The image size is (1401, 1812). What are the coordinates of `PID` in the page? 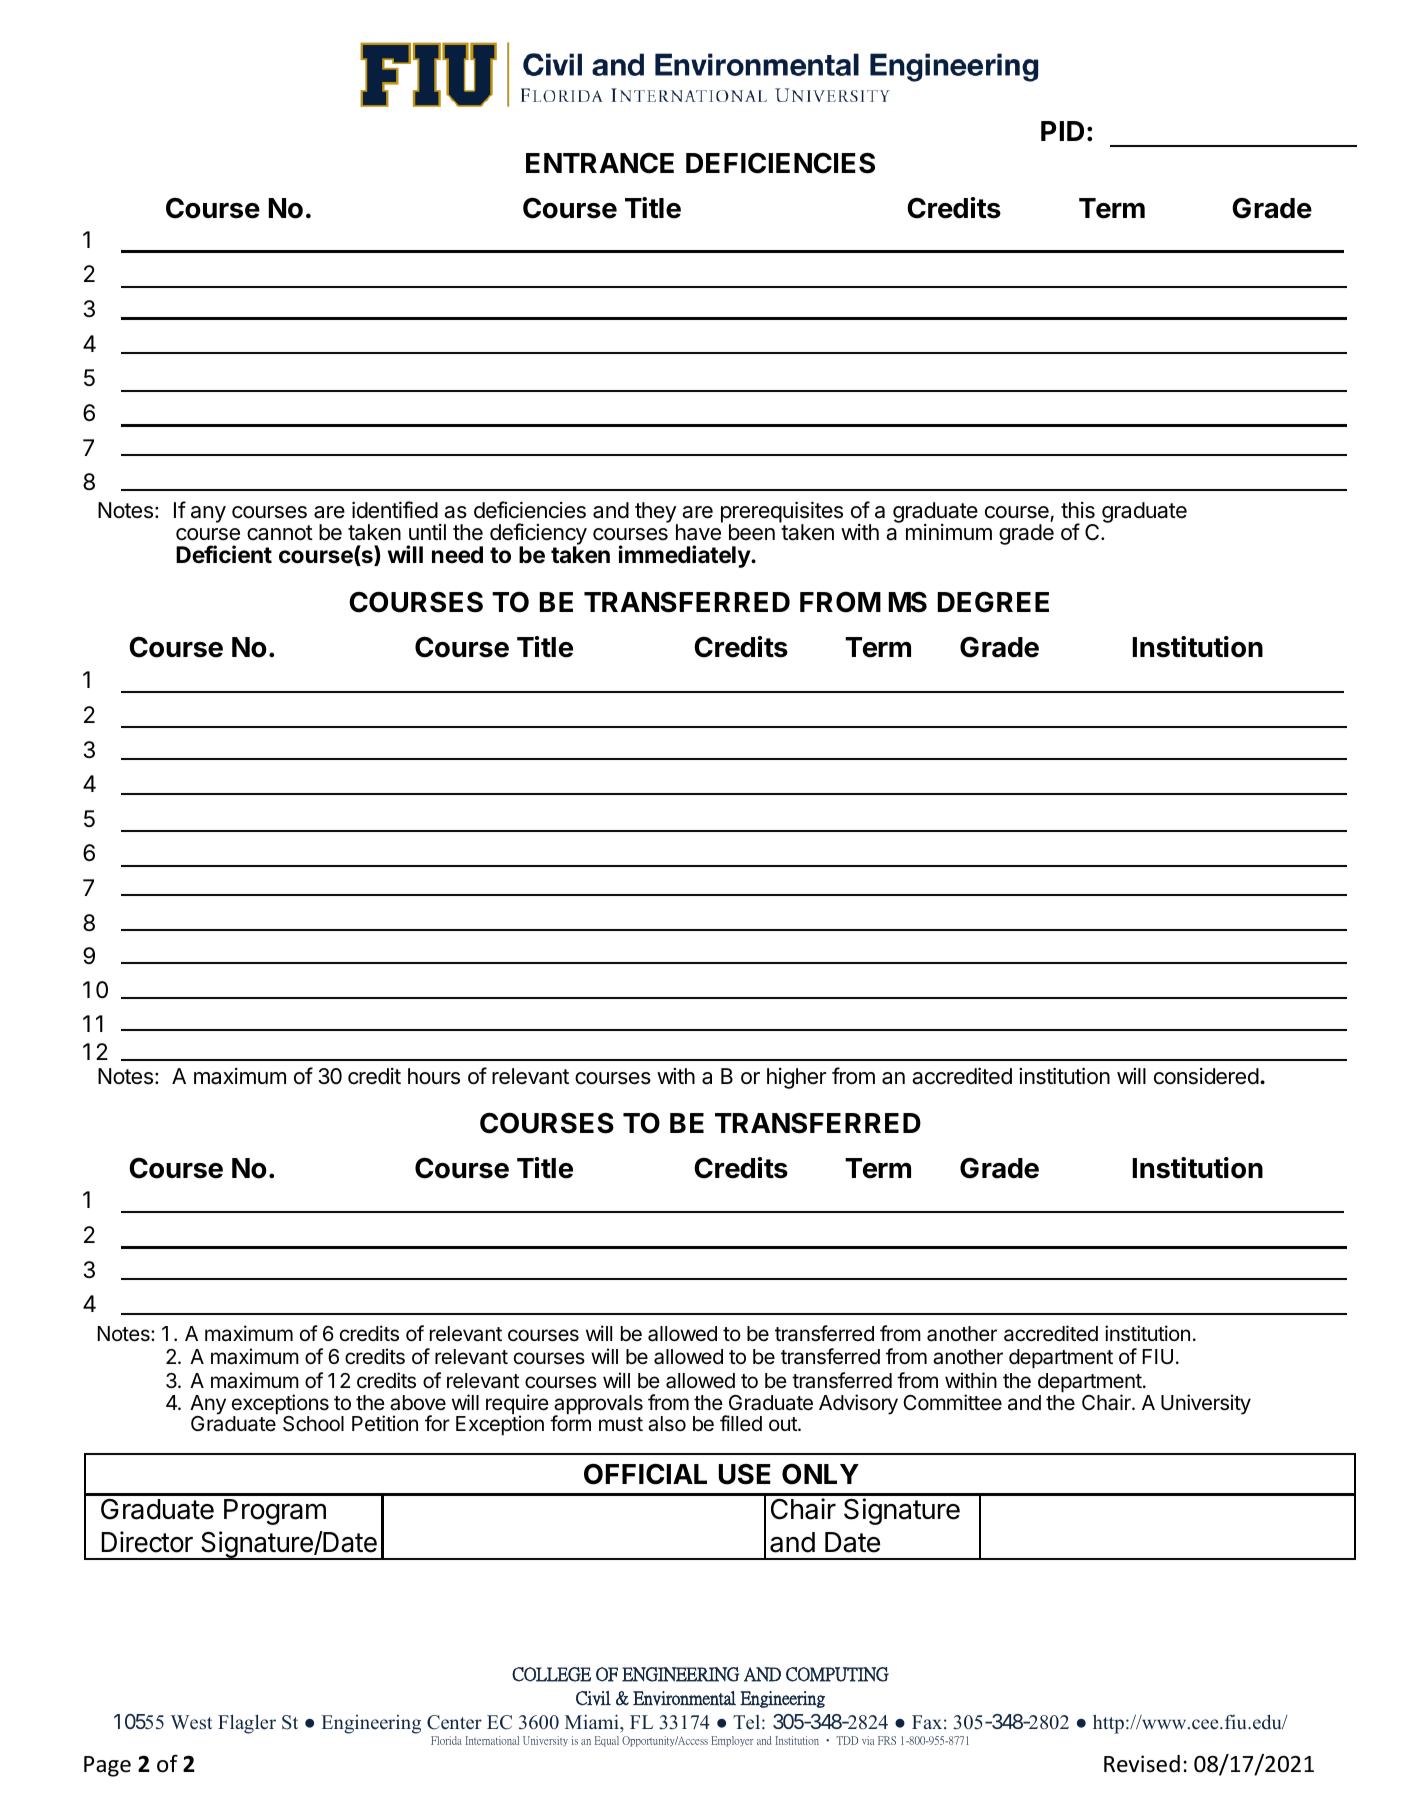 It's located at (1062, 131).
